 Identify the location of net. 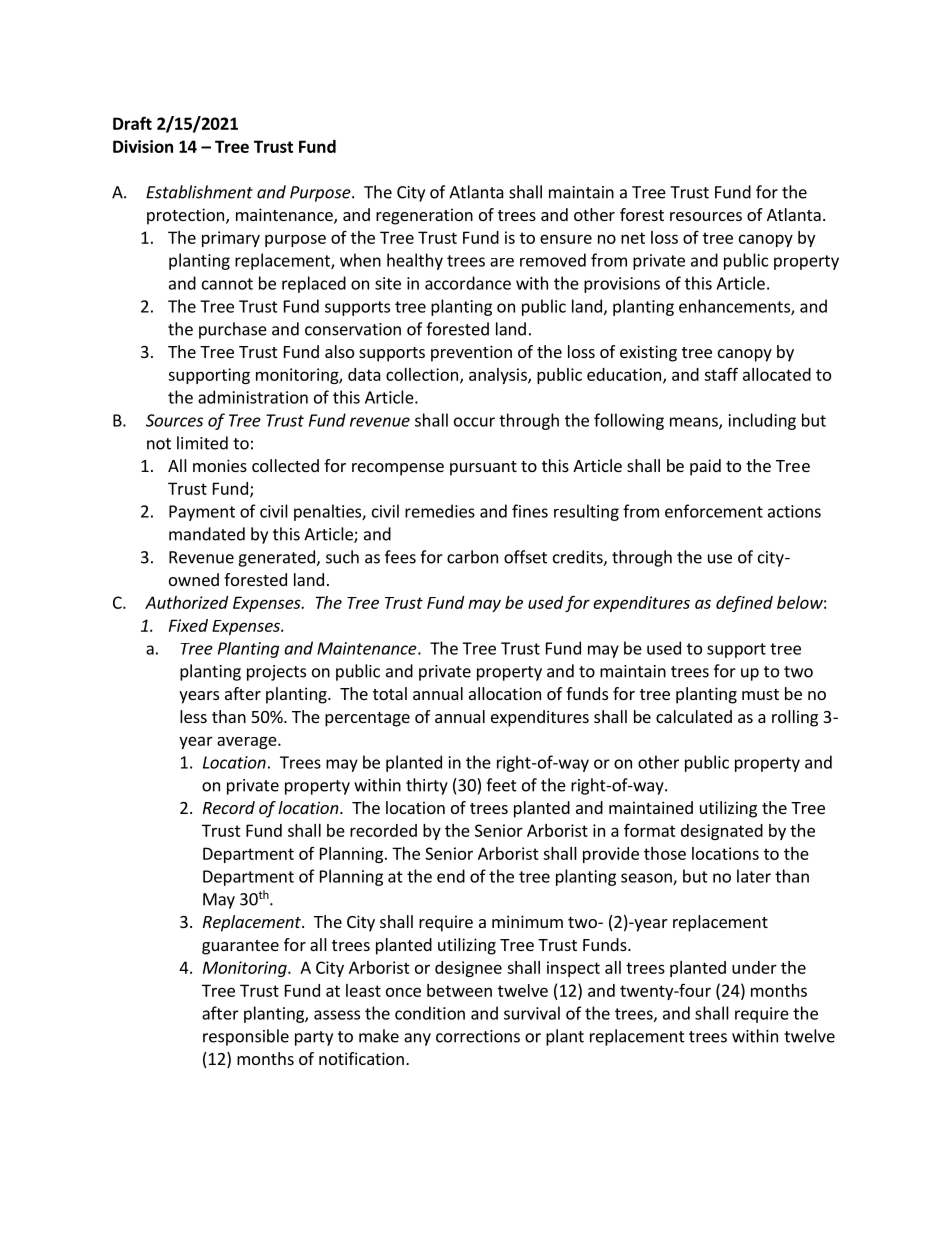
(633, 238).
